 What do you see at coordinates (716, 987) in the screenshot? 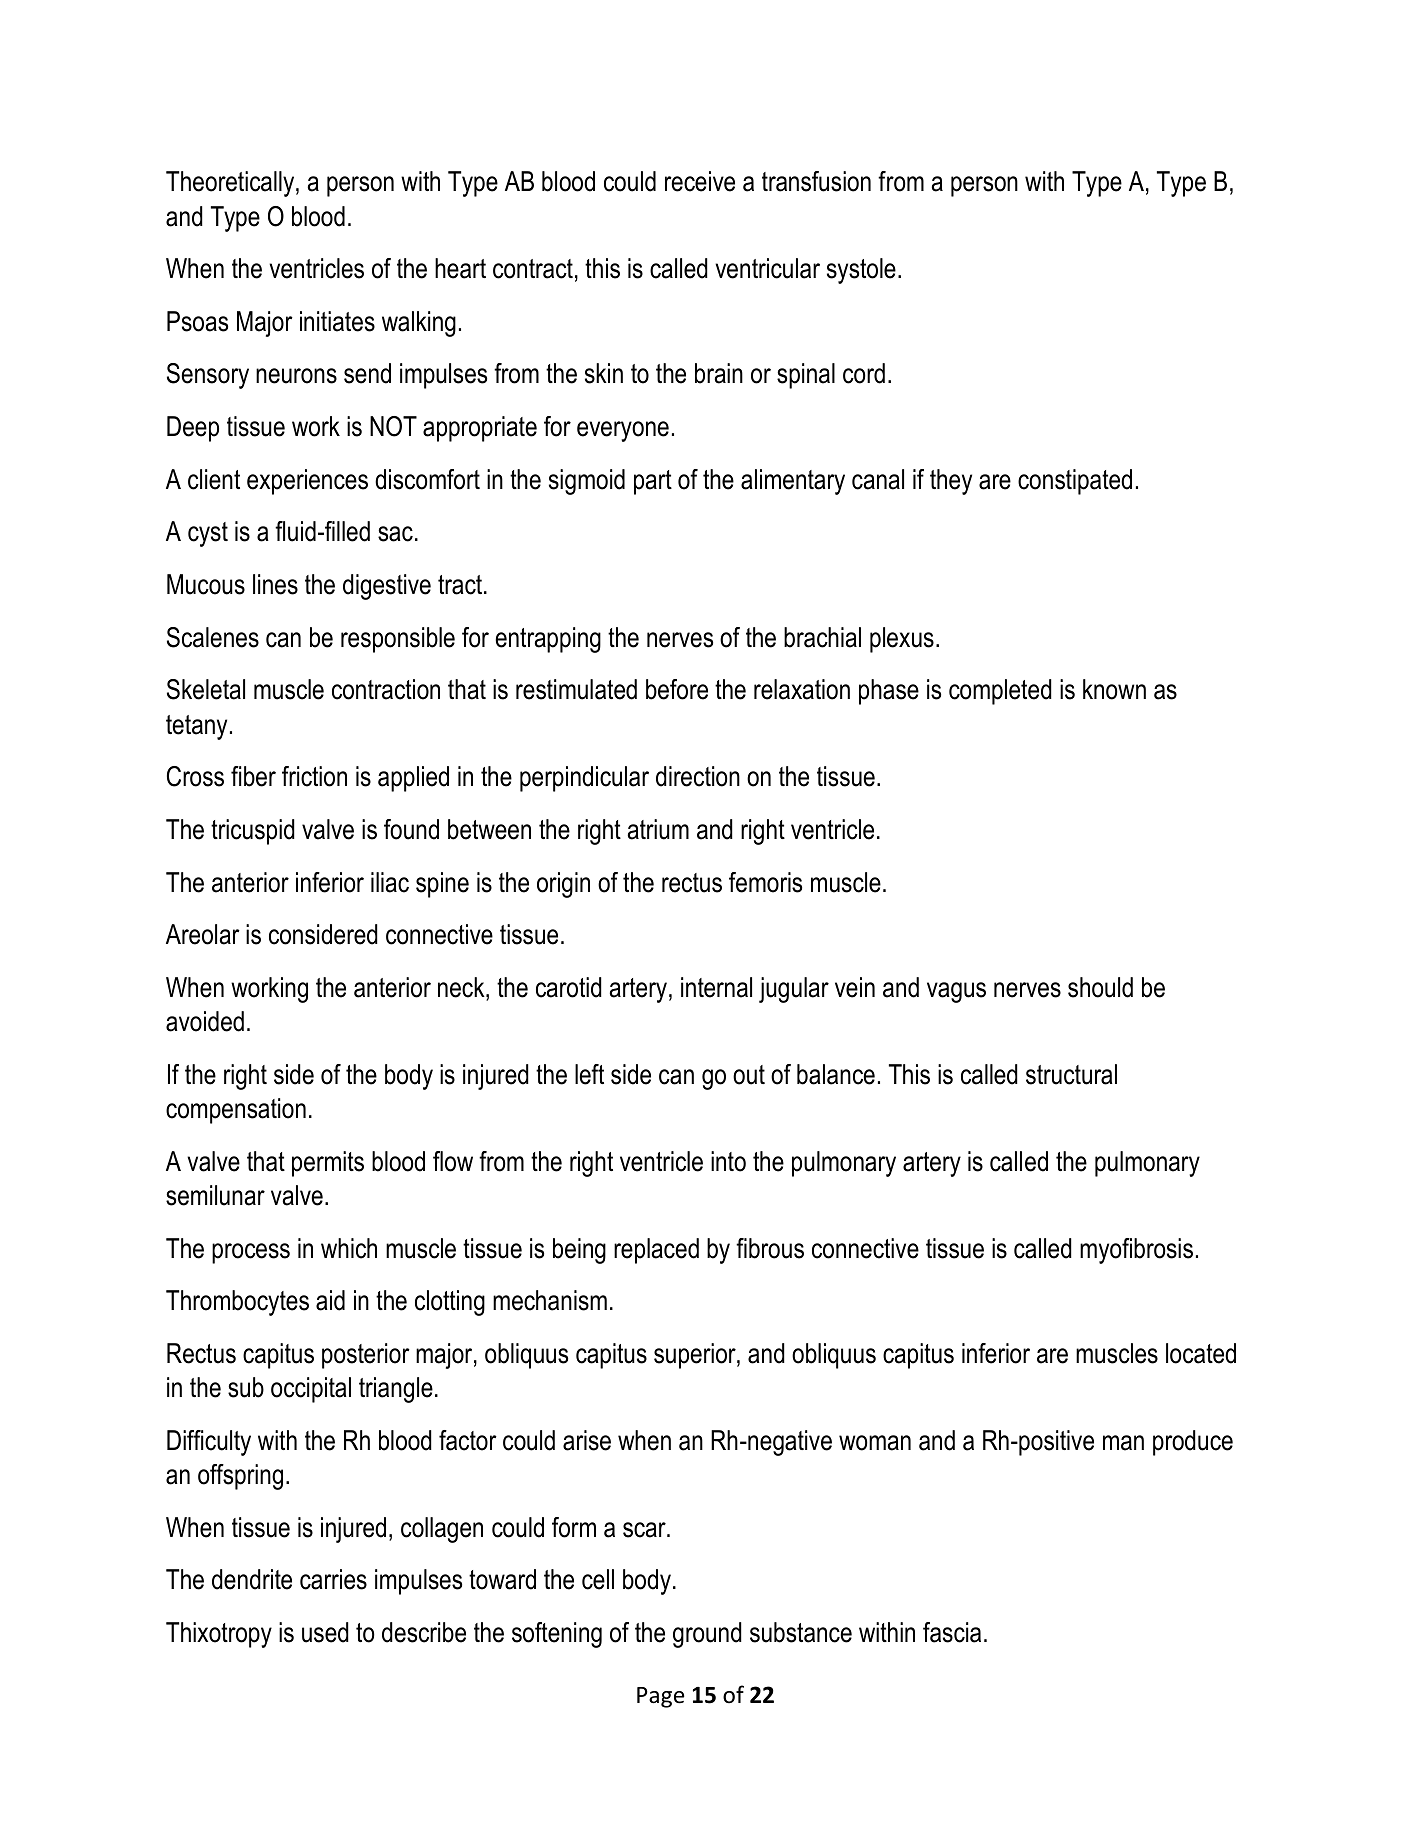
I see `internal` at bounding box center [716, 987].
